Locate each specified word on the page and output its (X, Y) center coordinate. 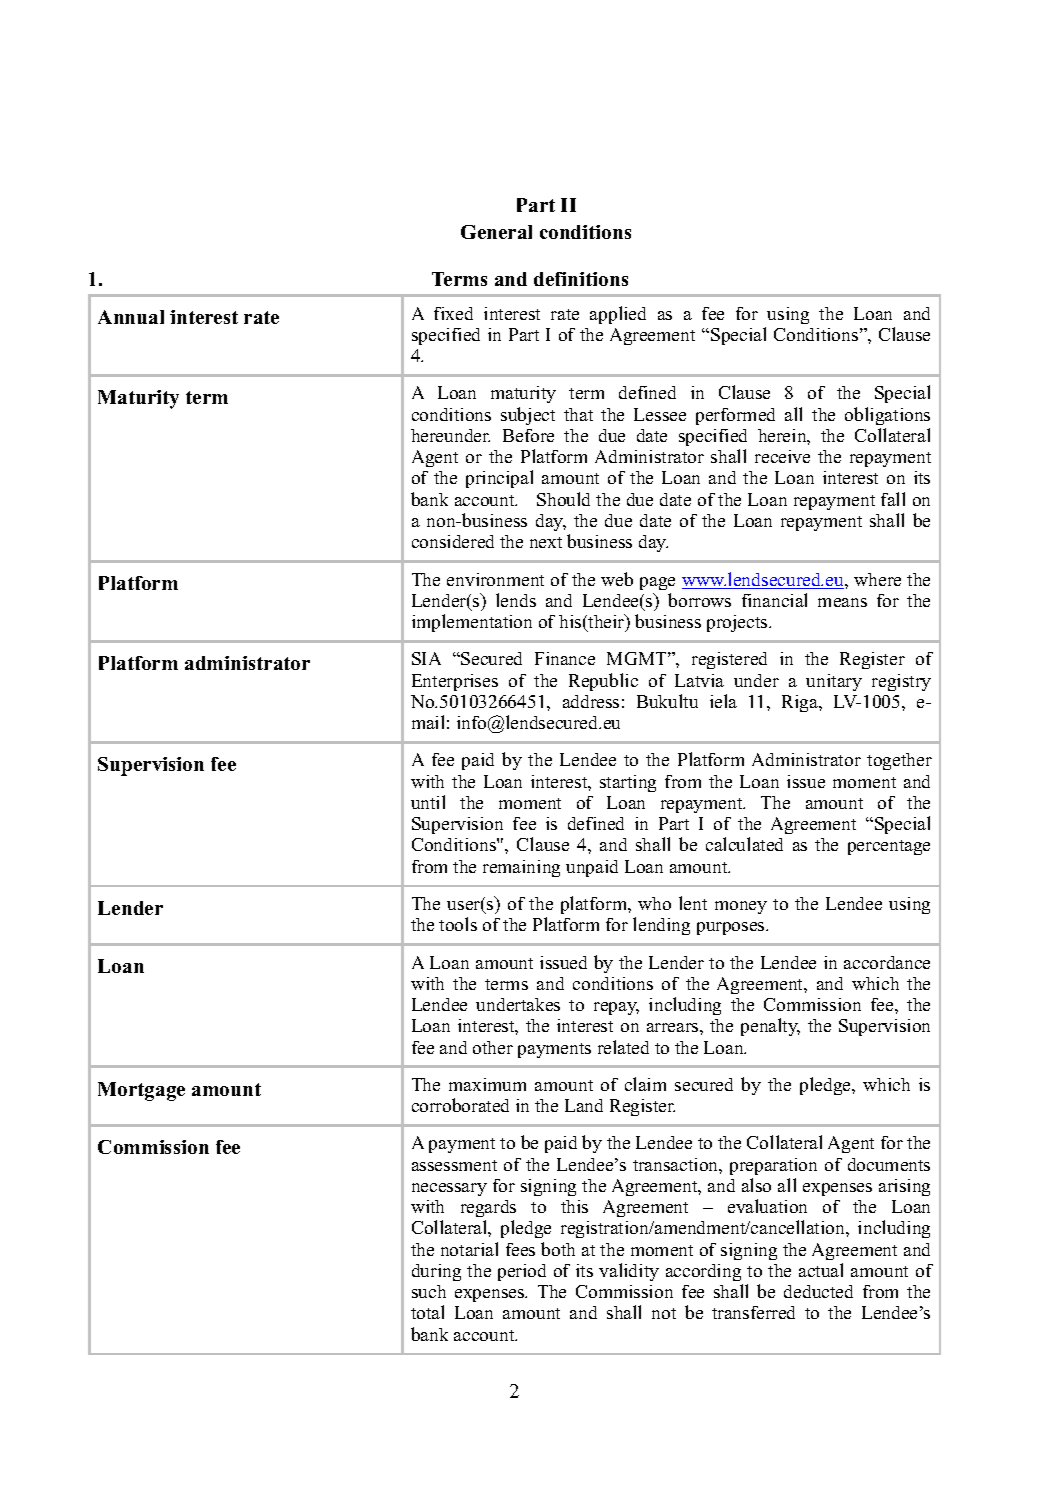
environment (495, 579)
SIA (426, 658)
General (496, 232)
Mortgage (141, 1091)
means (842, 602)
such (429, 1291)
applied (618, 315)
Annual (131, 317)
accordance (887, 962)
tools (458, 924)
